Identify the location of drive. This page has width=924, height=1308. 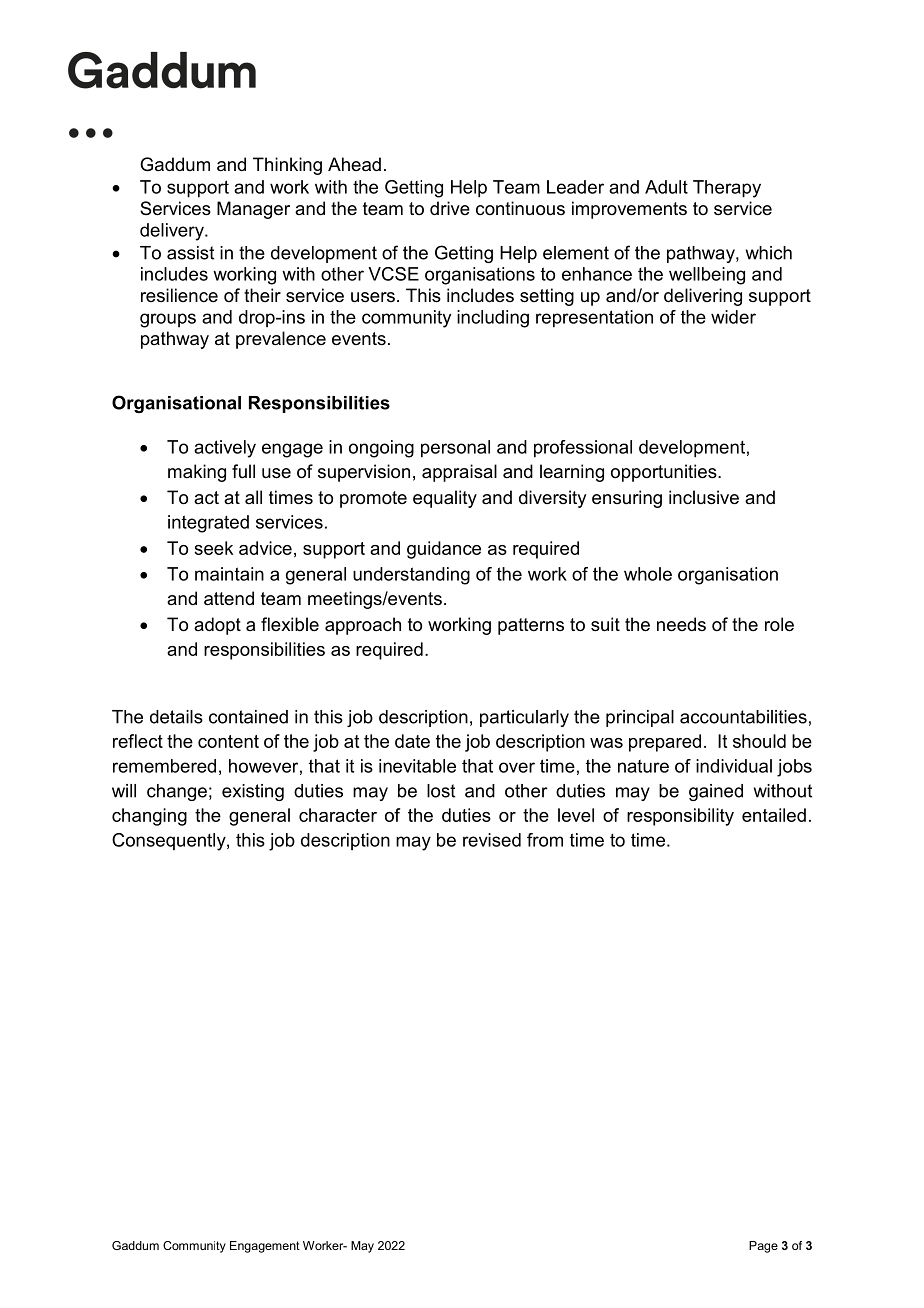
(450, 208).
